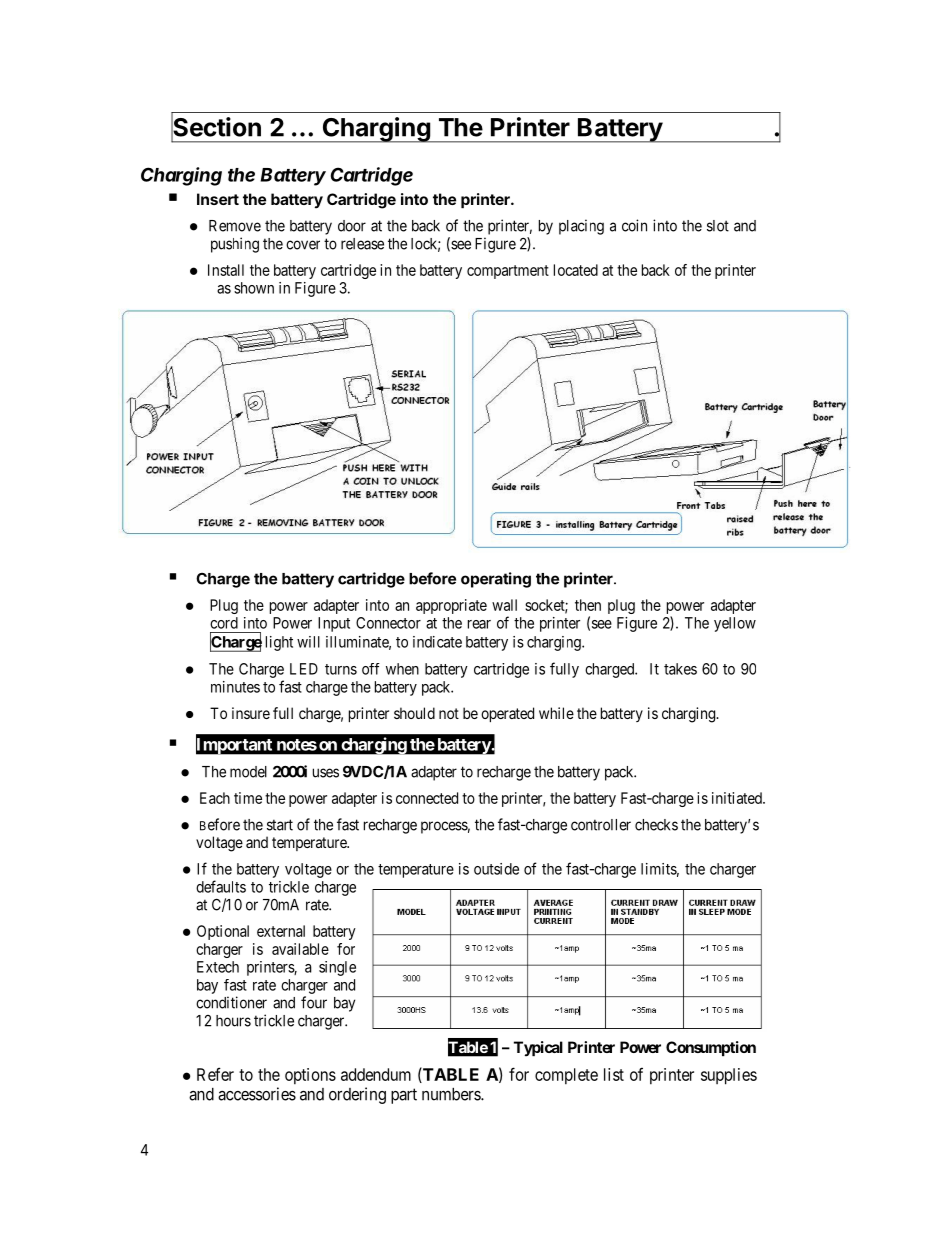 This document has width=952, height=1233. What do you see at coordinates (452, 1094) in the document?
I see `numbers` at bounding box center [452, 1094].
